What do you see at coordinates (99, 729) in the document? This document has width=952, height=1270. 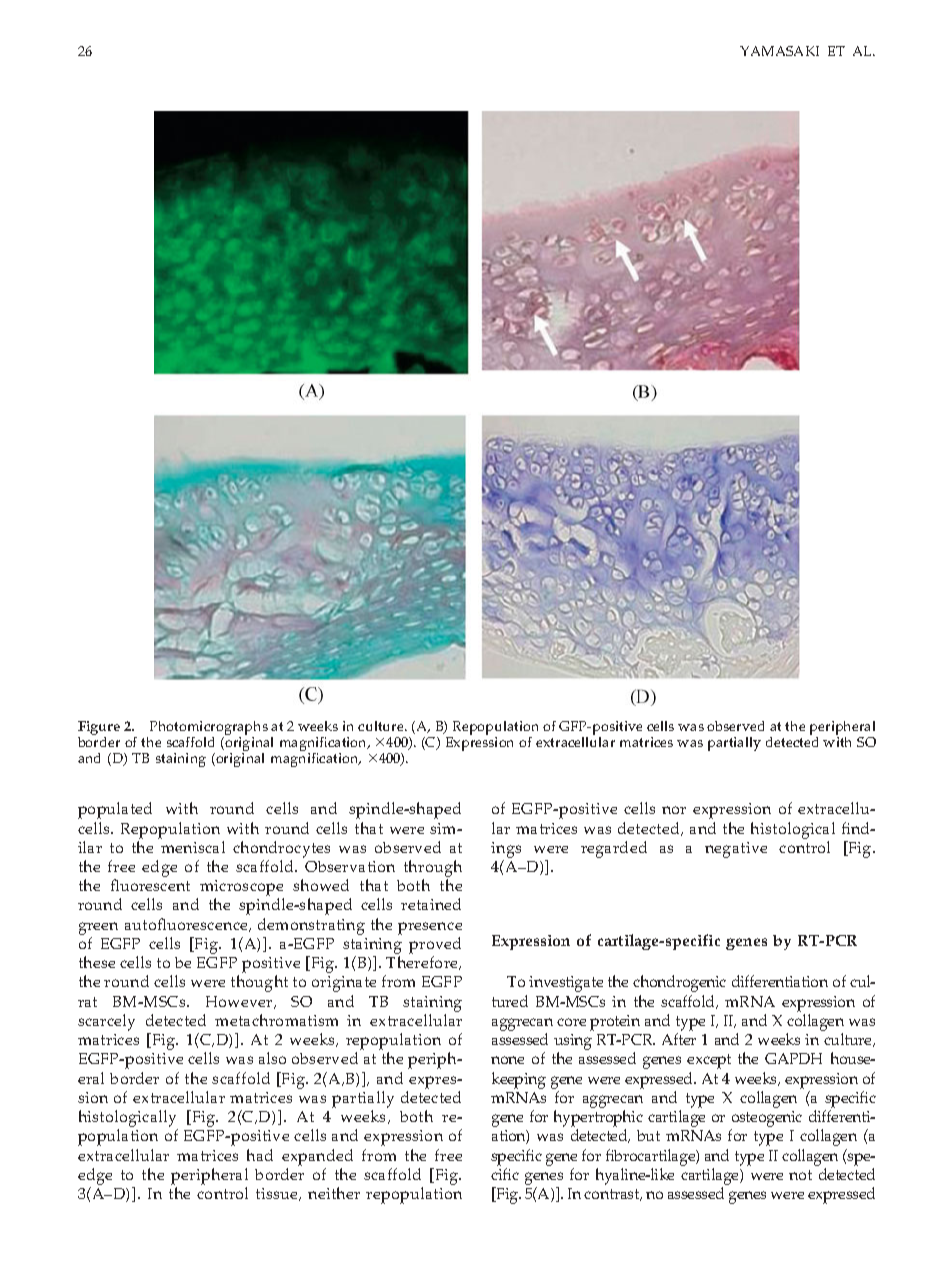 I see `Figure` at bounding box center [99, 729].
